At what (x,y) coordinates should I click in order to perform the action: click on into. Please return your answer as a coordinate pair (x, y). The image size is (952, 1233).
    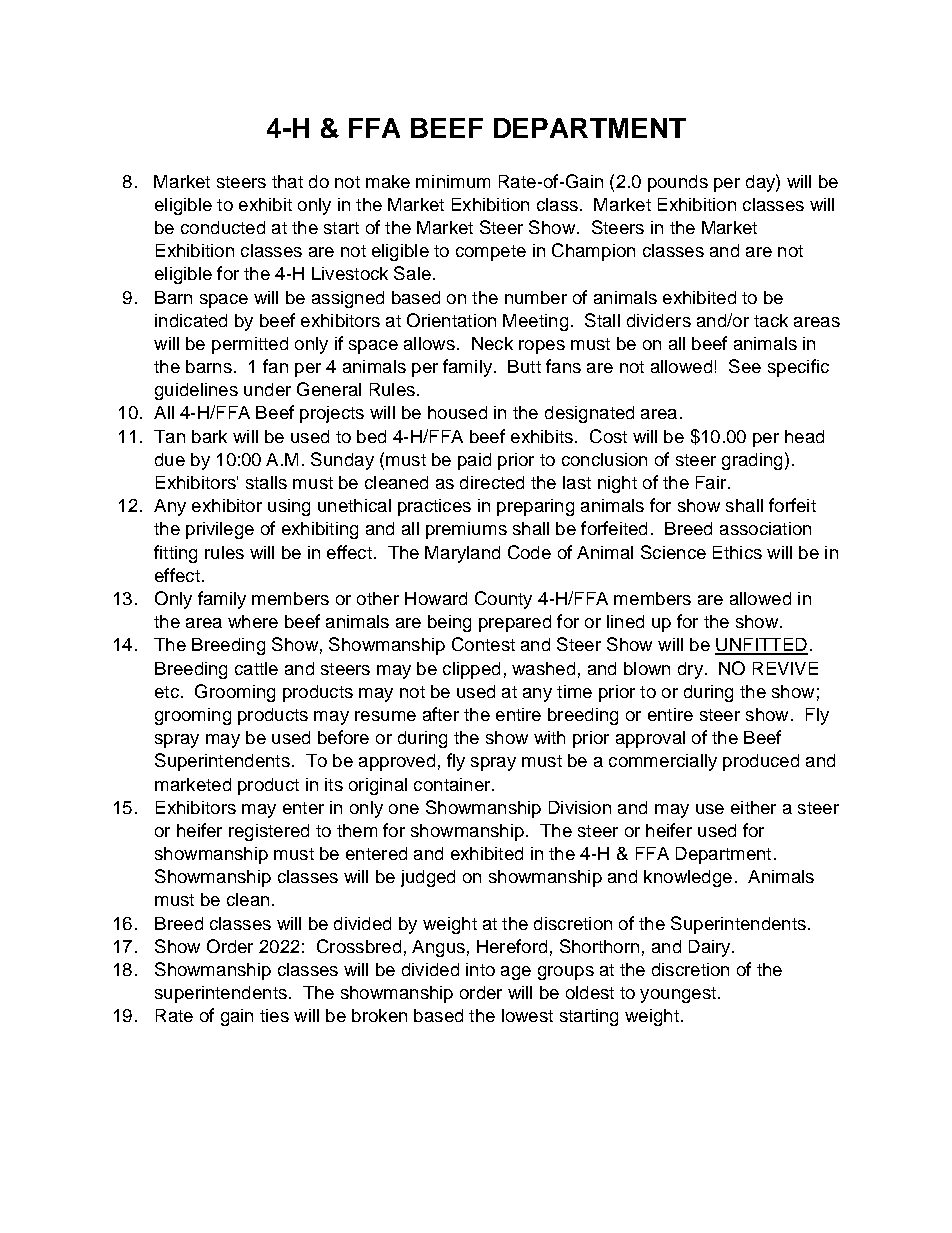
    Looking at the image, I should click on (480, 969).
